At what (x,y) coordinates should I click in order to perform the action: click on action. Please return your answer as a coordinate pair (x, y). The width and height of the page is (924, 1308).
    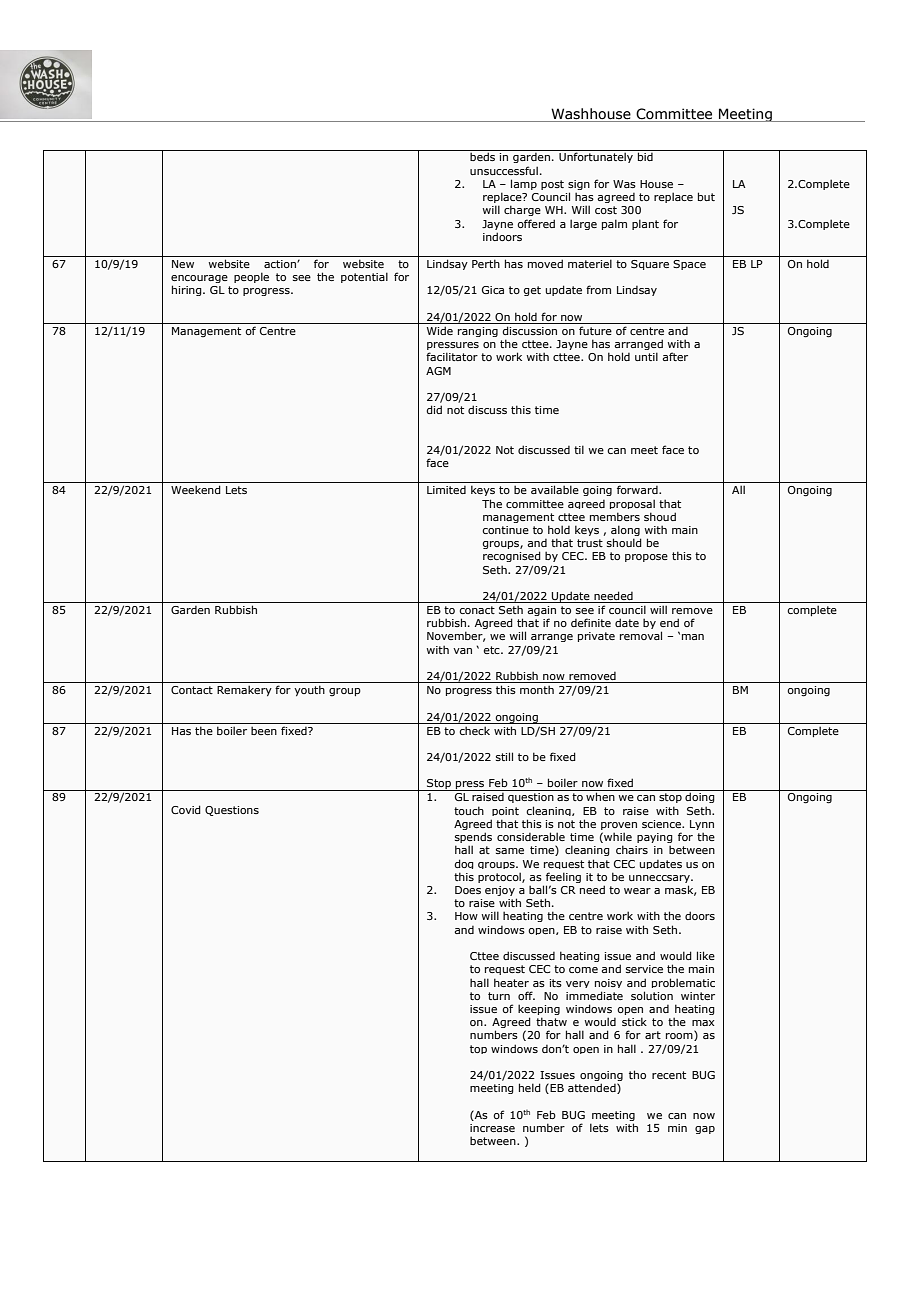
    Looking at the image, I should click on (281, 264).
